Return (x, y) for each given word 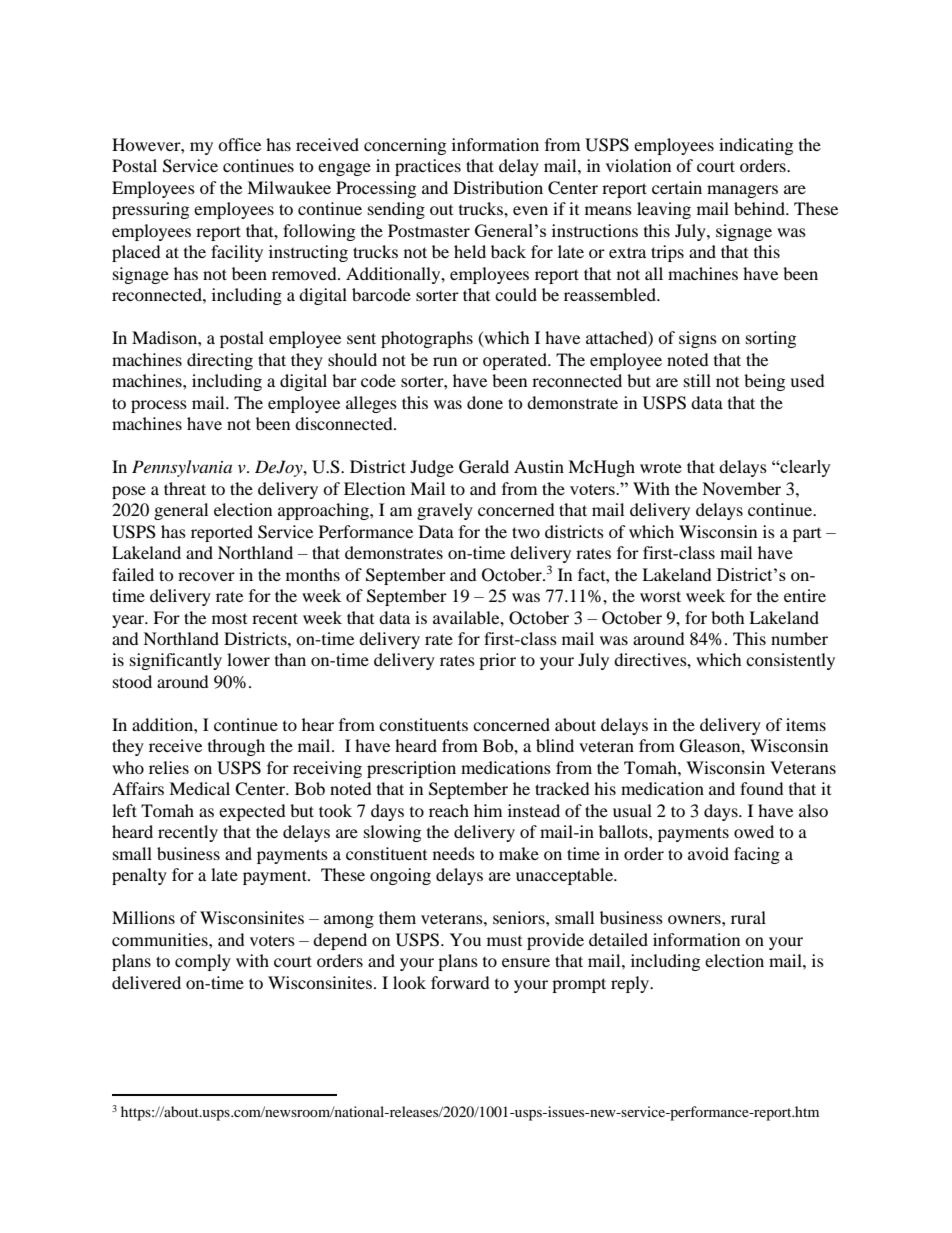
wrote (661, 467)
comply (203, 962)
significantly (176, 661)
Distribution (498, 187)
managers (742, 191)
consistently (790, 661)
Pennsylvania (182, 468)
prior (497, 661)
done (485, 402)
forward (460, 982)
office (239, 144)
